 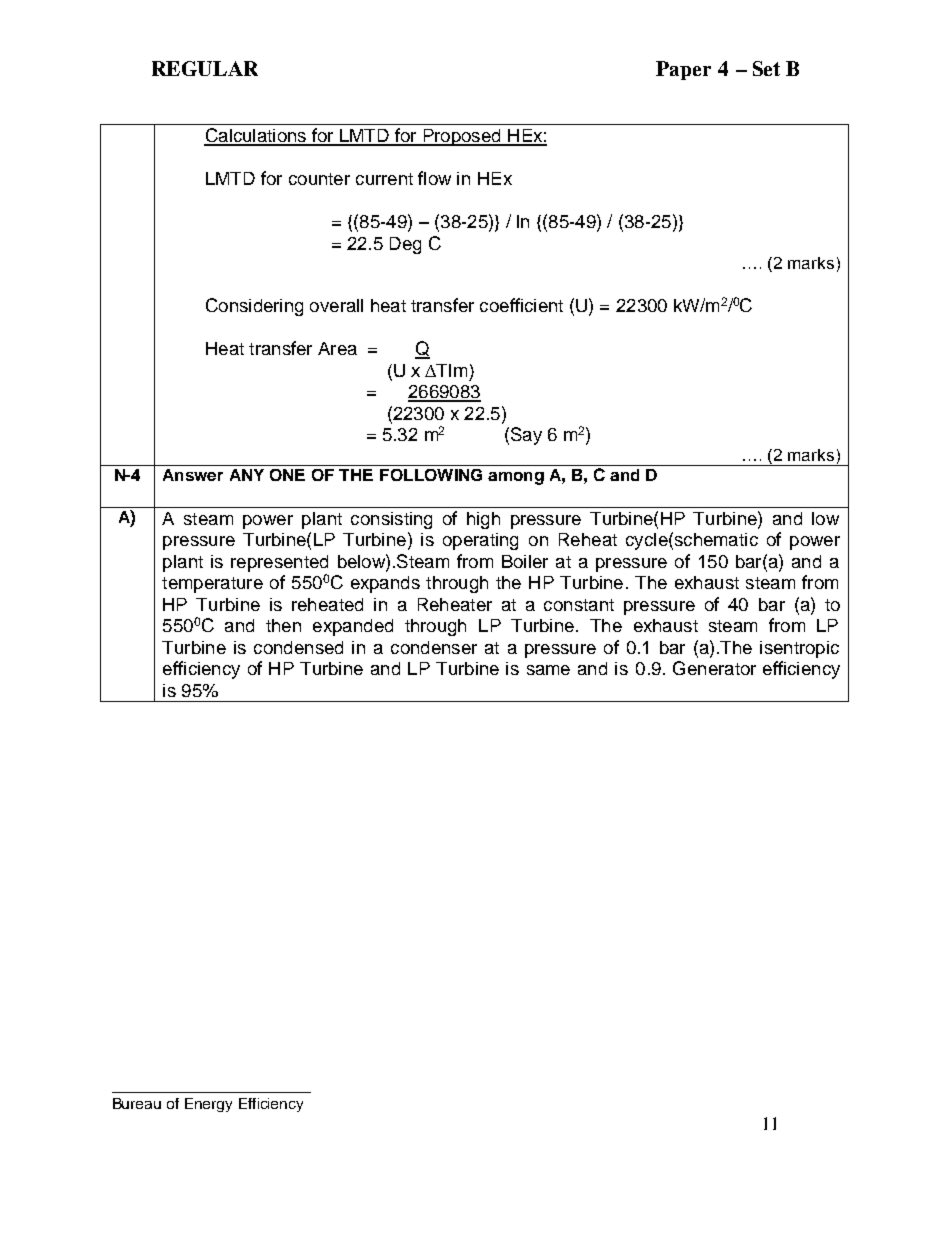 What do you see at coordinates (212, 585) in the page?
I see `temperature` at bounding box center [212, 585].
